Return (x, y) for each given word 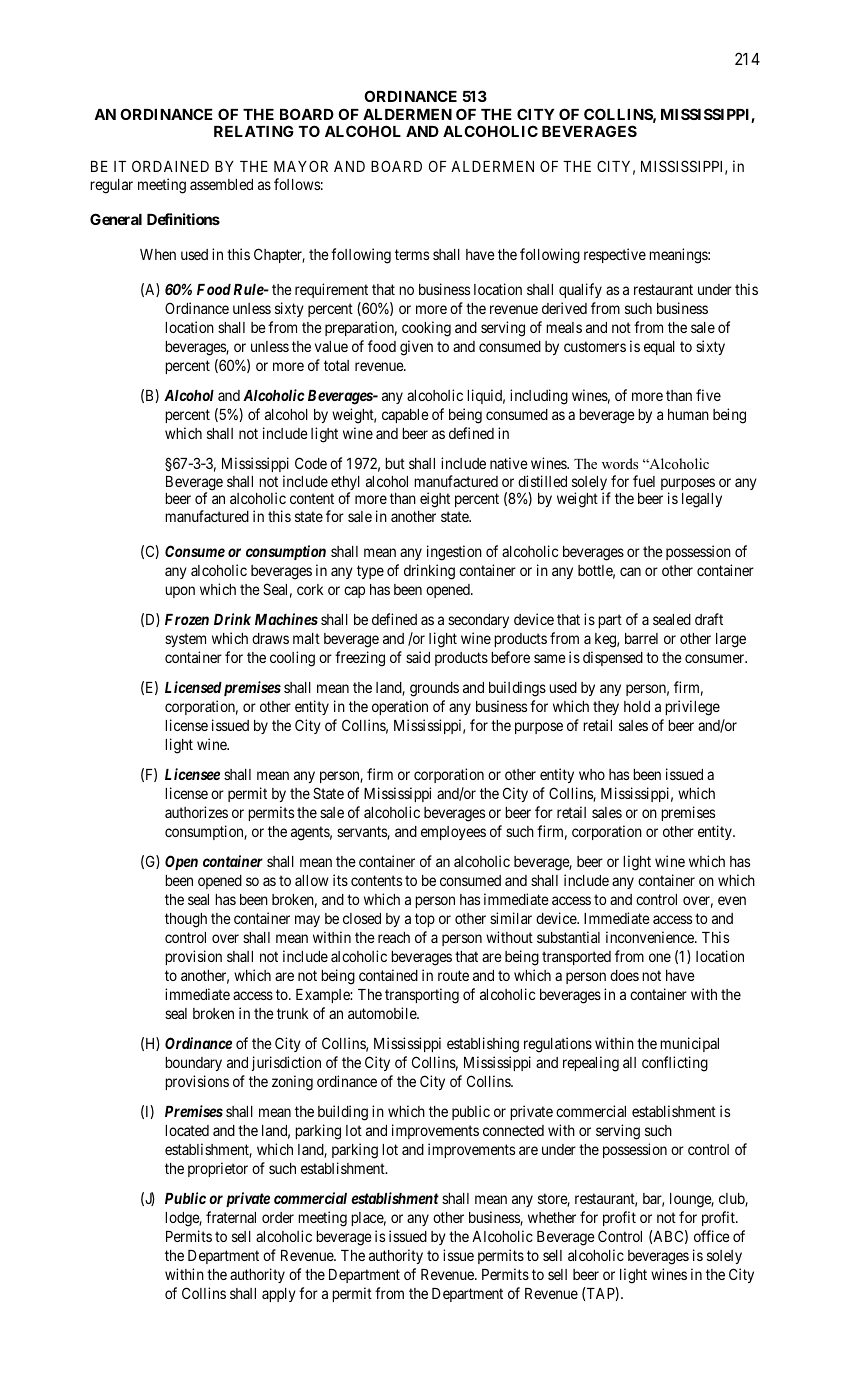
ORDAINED (170, 166)
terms (412, 254)
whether (552, 1217)
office (712, 1236)
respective (615, 255)
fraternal (231, 1217)
